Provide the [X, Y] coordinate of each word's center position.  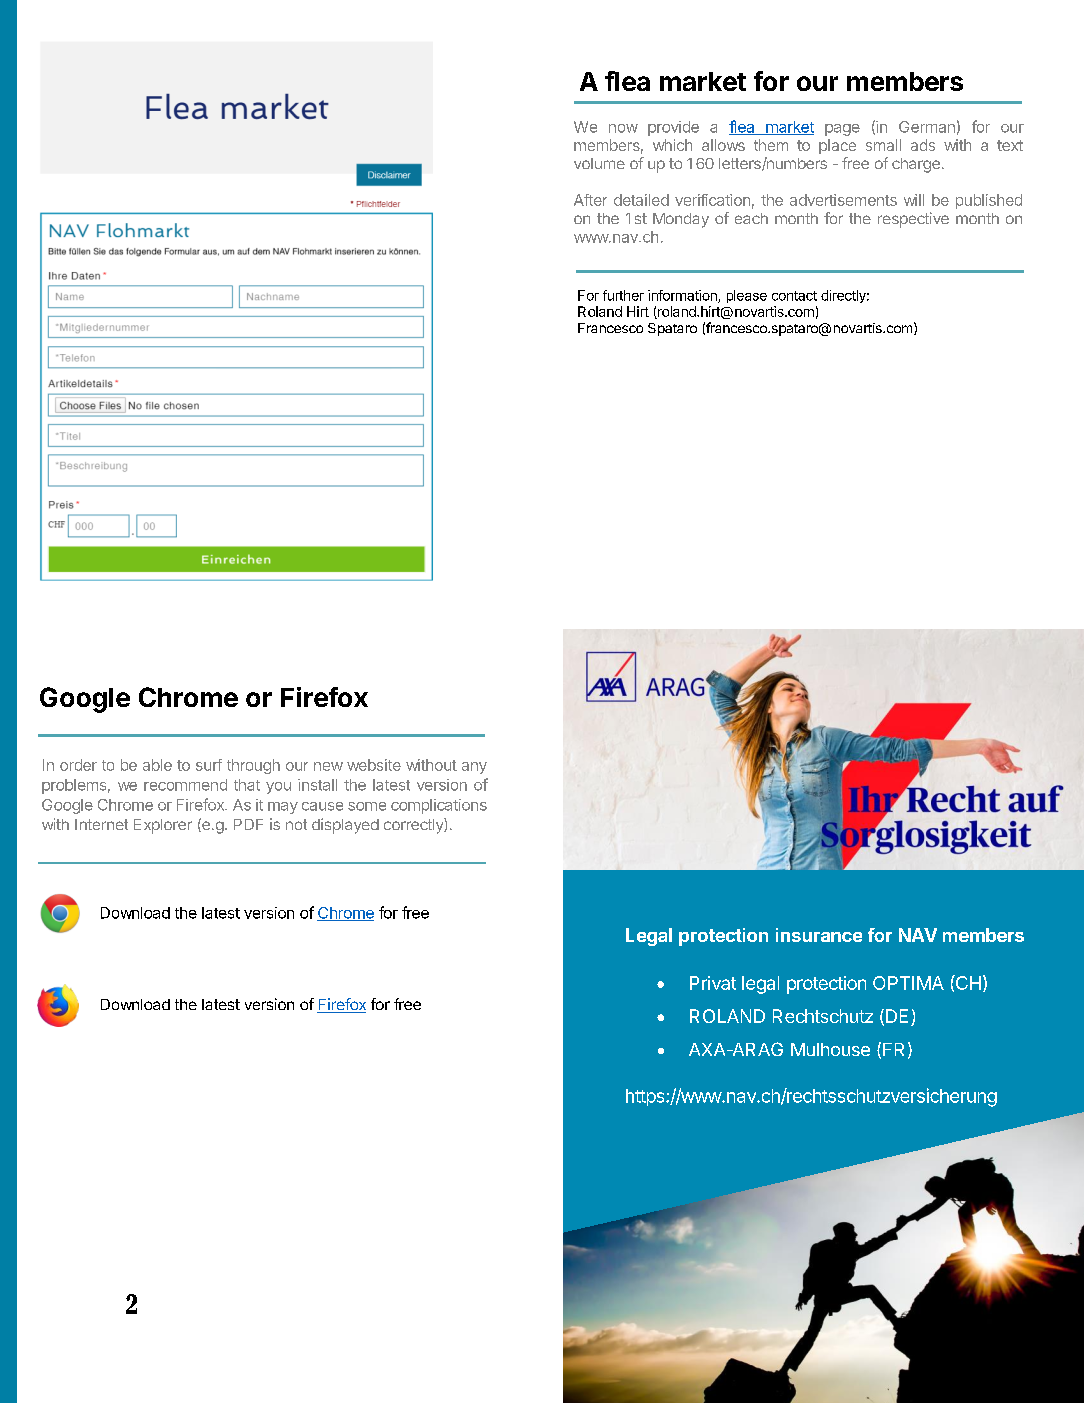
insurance [819, 935]
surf [209, 765]
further [623, 295]
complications [439, 806]
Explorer [163, 826]
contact [794, 296]
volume [599, 163]
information [683, 296]
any [474, 768]
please [747, 296]
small [883, 145]
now [623, 128]
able [157, 765]
